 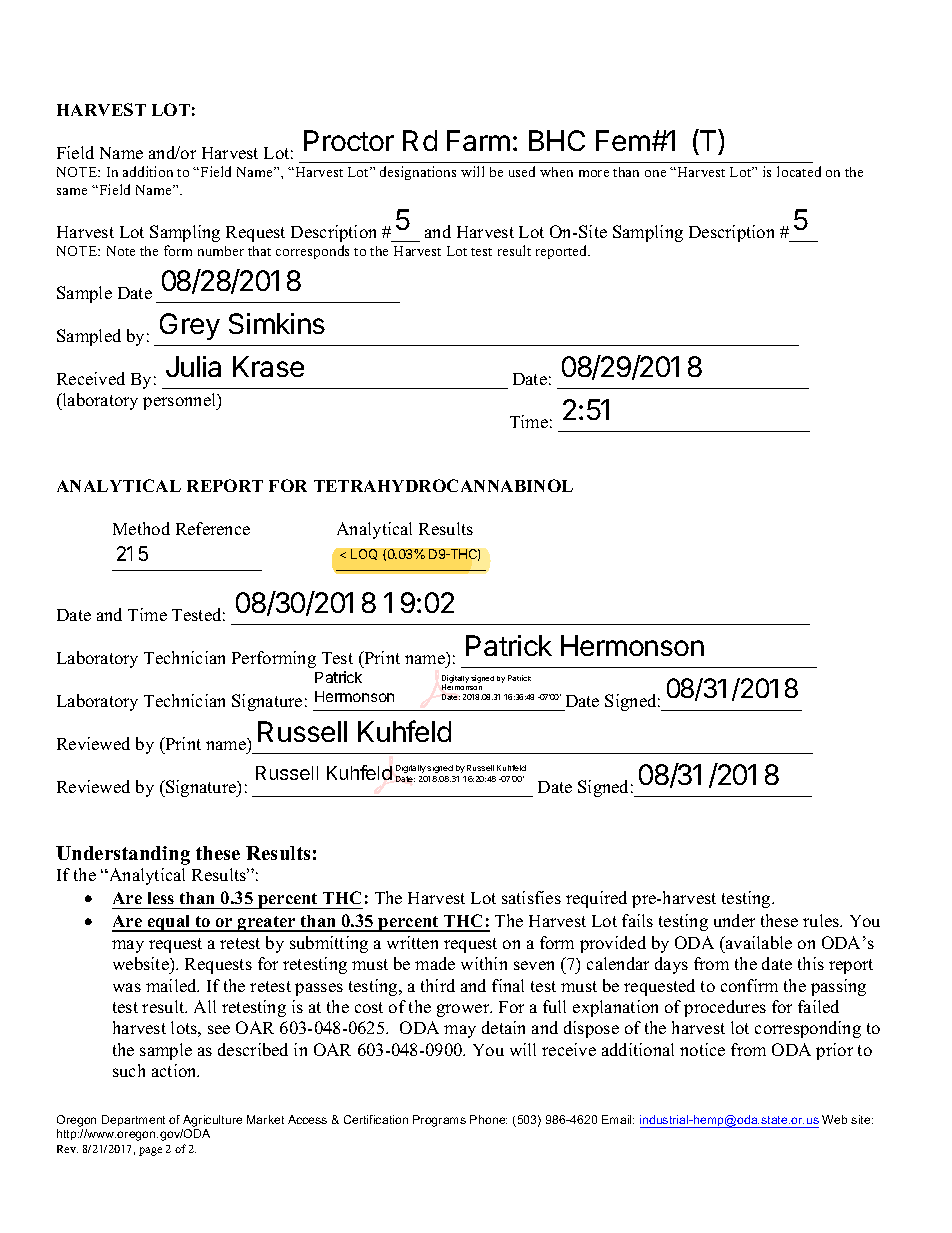 I want to click on personnel, so click(x=181, y=401).
